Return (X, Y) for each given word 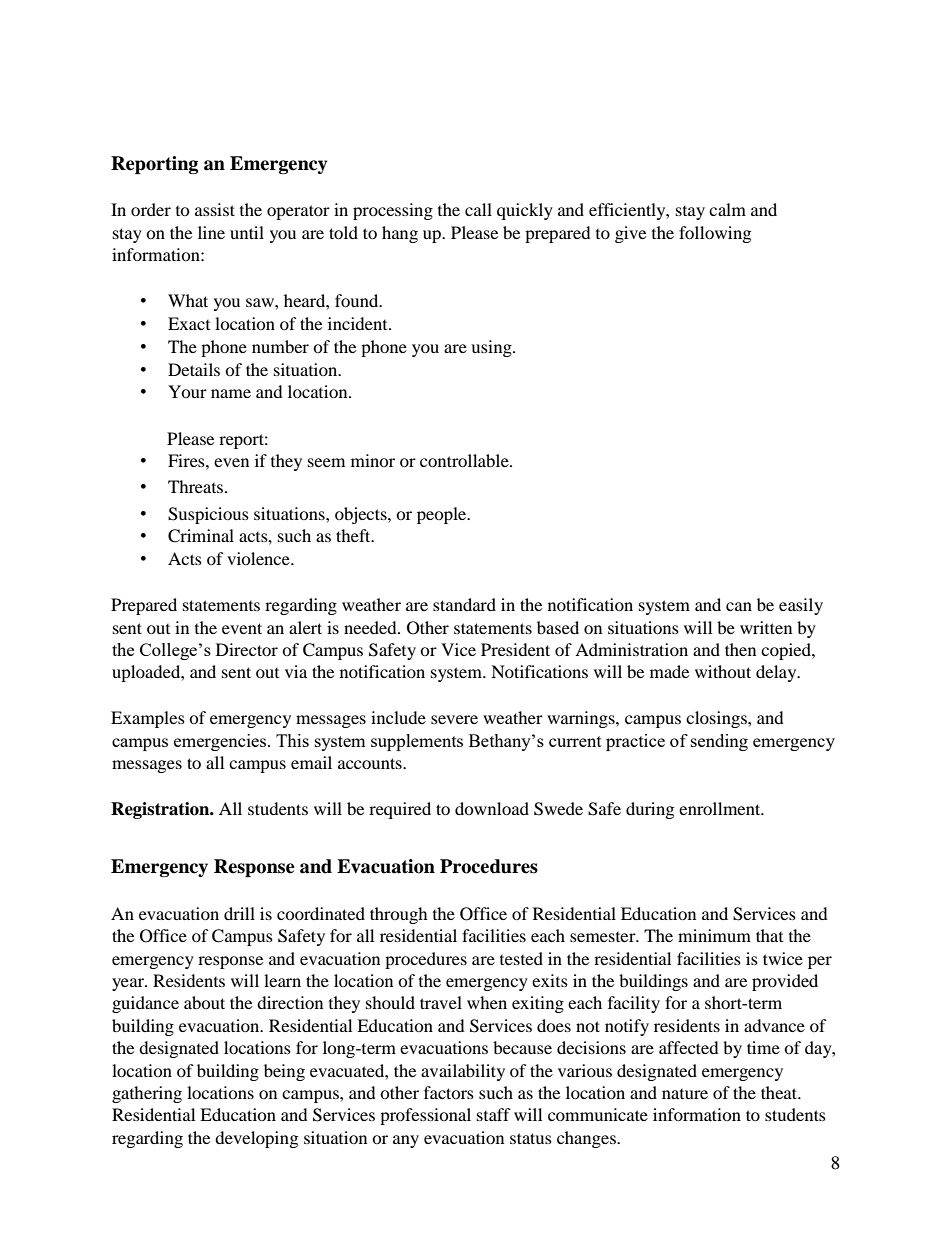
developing (256, 1139)
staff (494, 1114)
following (715, 234)
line (211, 232)
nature (685, 1094)
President (515, 649)
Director (247, 649)
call (478, 209)
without (723, 671)
